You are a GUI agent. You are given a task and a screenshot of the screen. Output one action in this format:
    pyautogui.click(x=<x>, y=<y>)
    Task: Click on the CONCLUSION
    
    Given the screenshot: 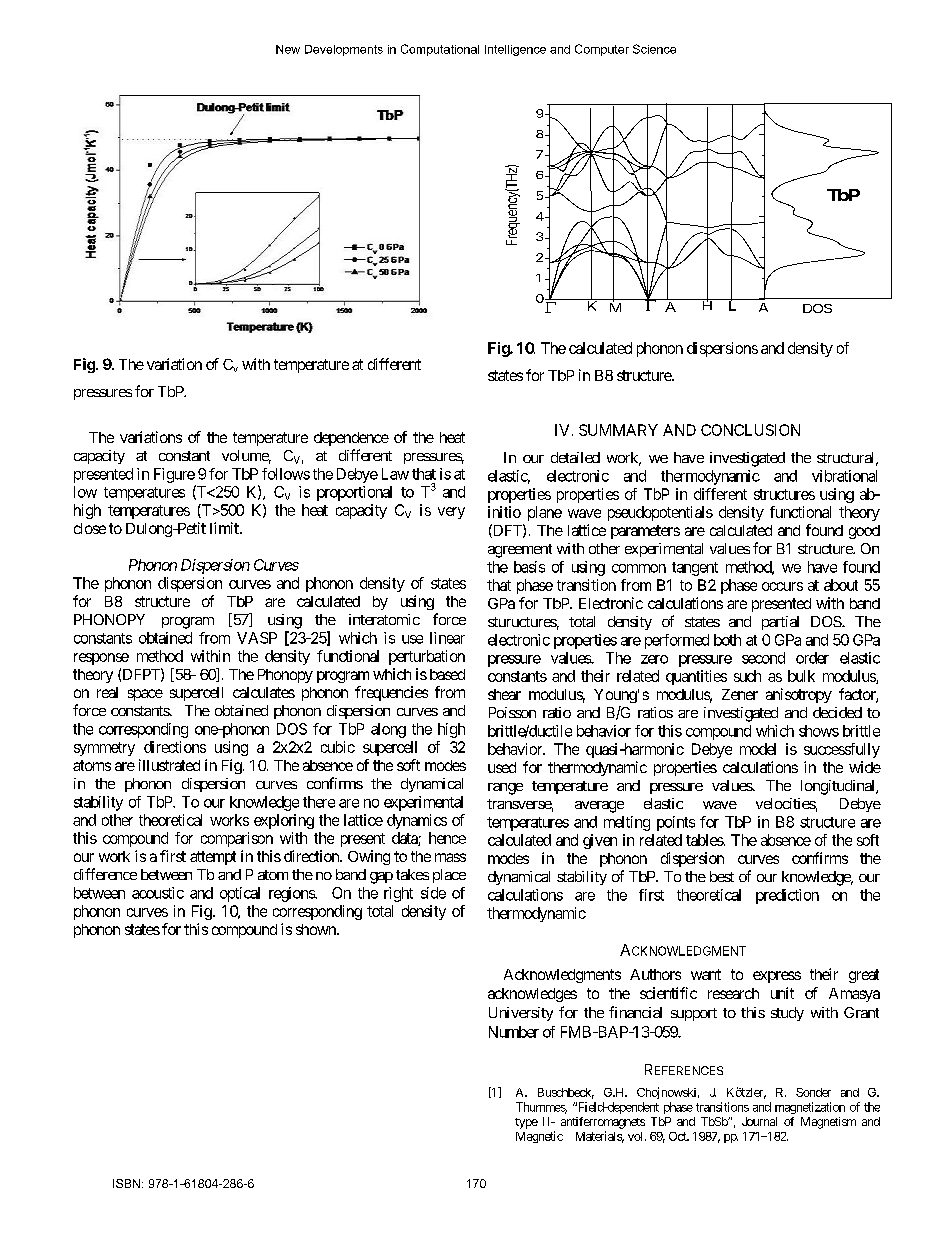 What is the action you would take?
    pyautogui.click(x=750, y=430)
